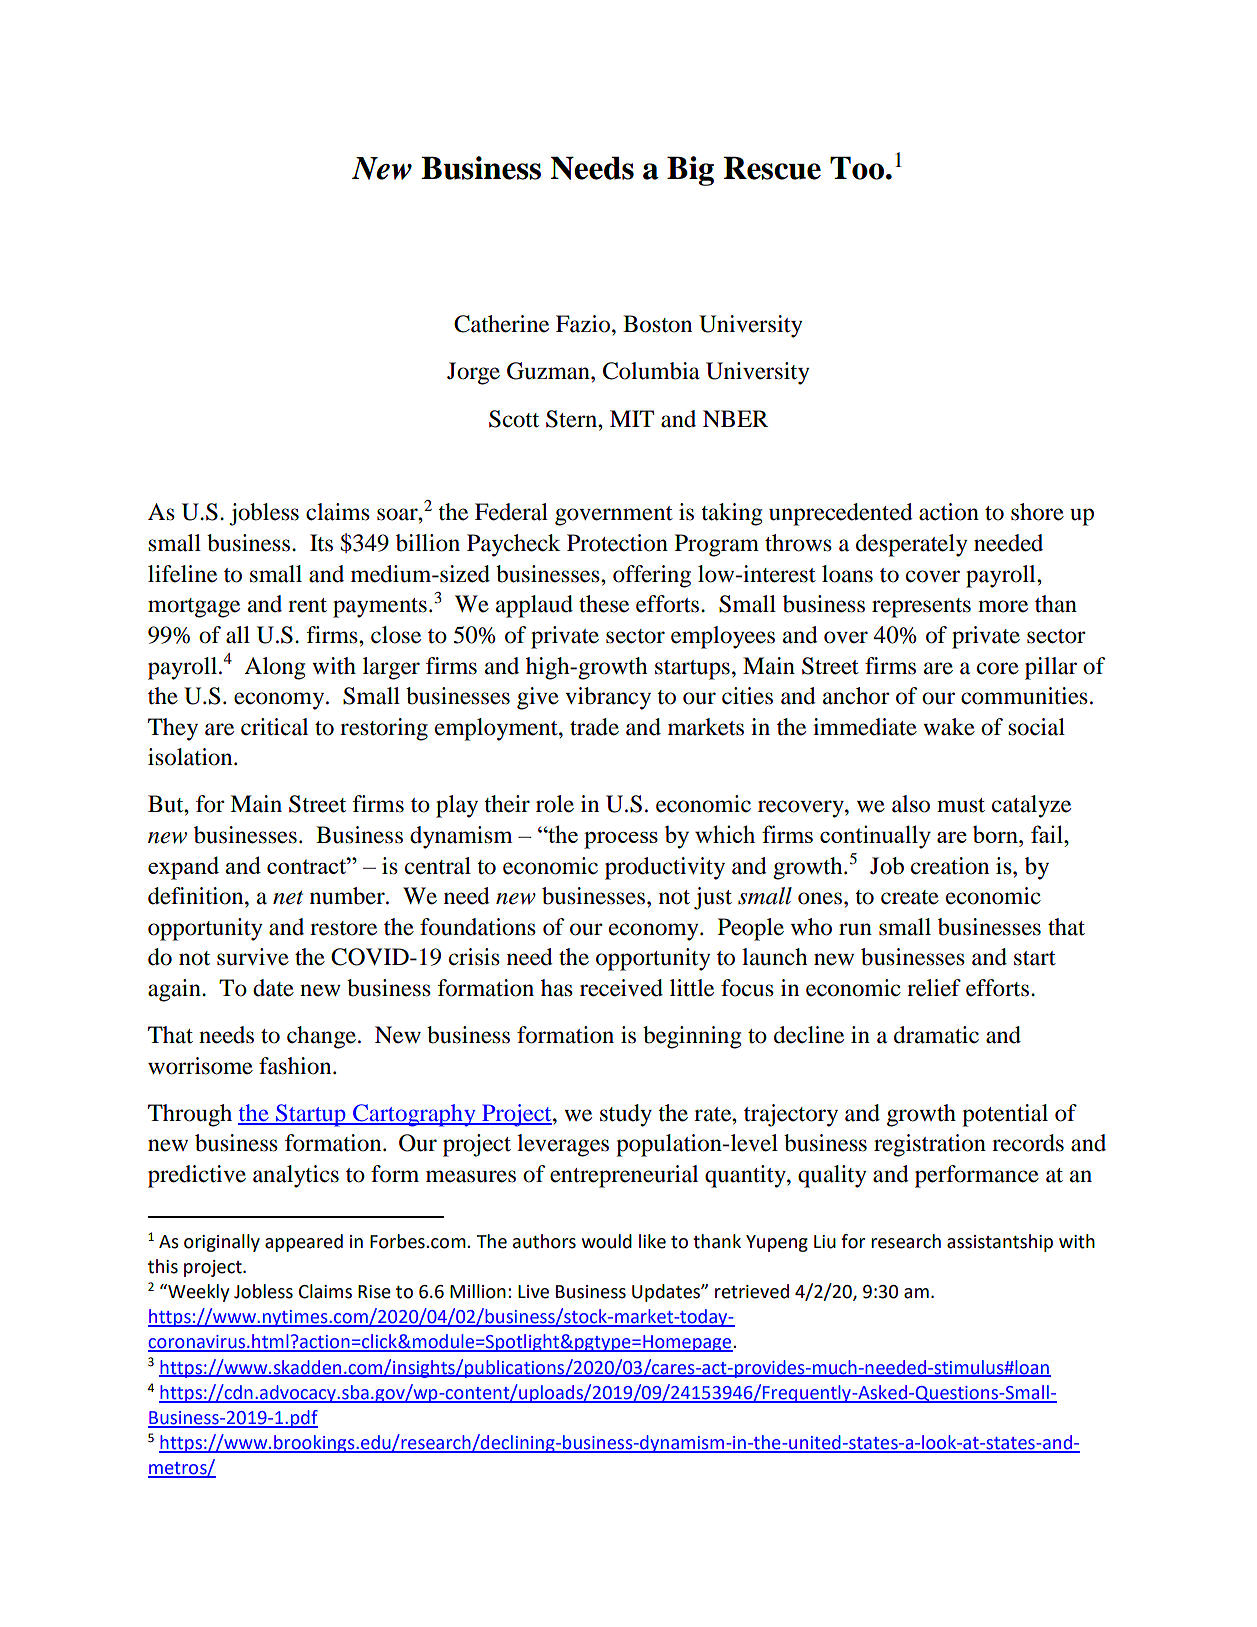 The width and height of the screenshot is (1257, 1627). Describe the element at coordinates (607, 1241) in the screenshot. I see `would` at that location.
